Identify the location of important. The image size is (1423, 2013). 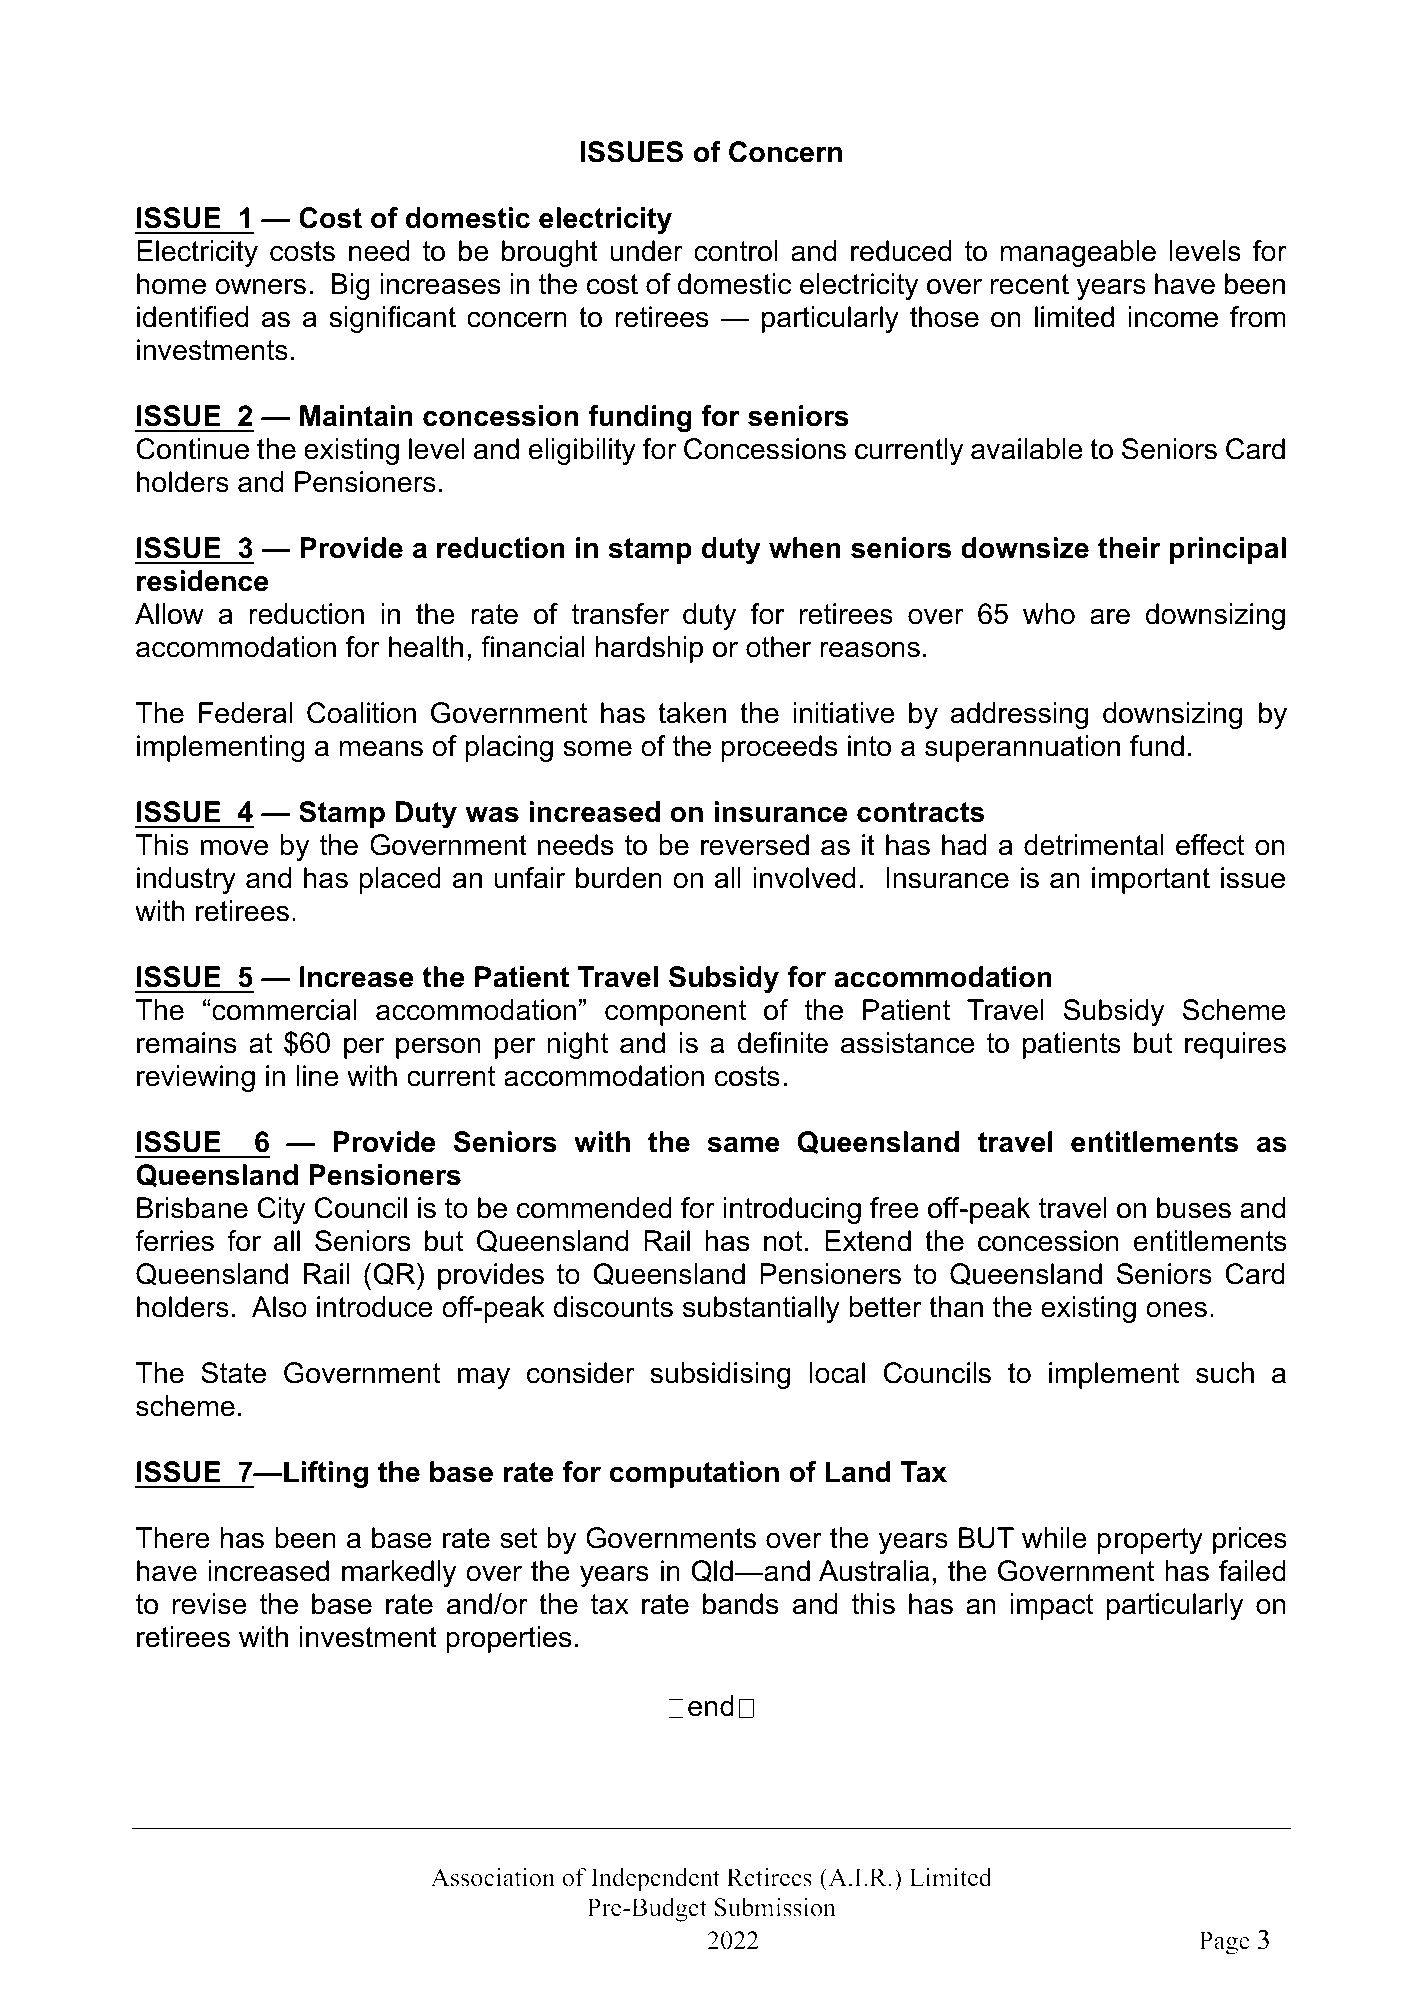
(1151, 880).
